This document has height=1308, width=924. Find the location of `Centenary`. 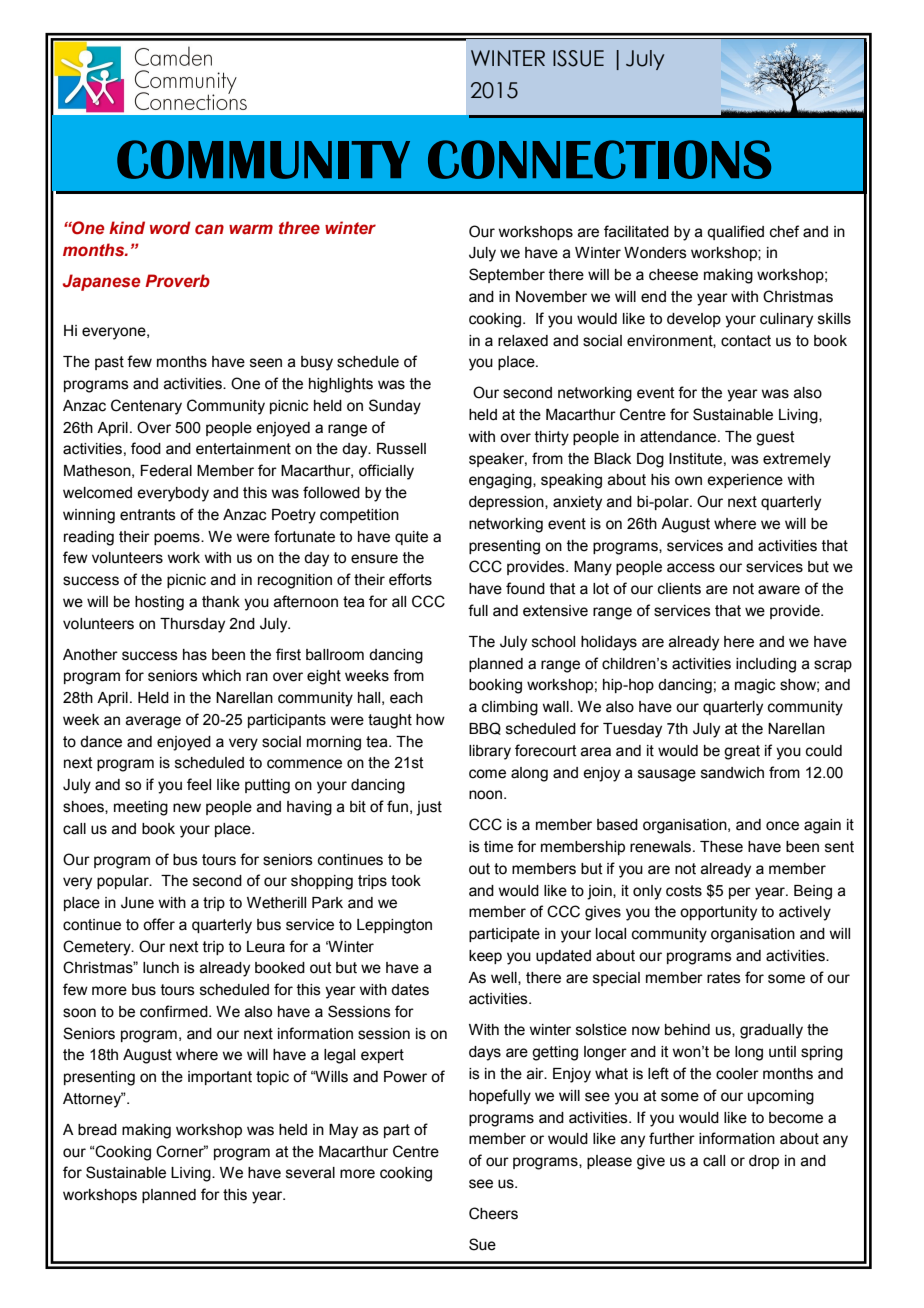

Centenary is located at coordinates (146, 407).
